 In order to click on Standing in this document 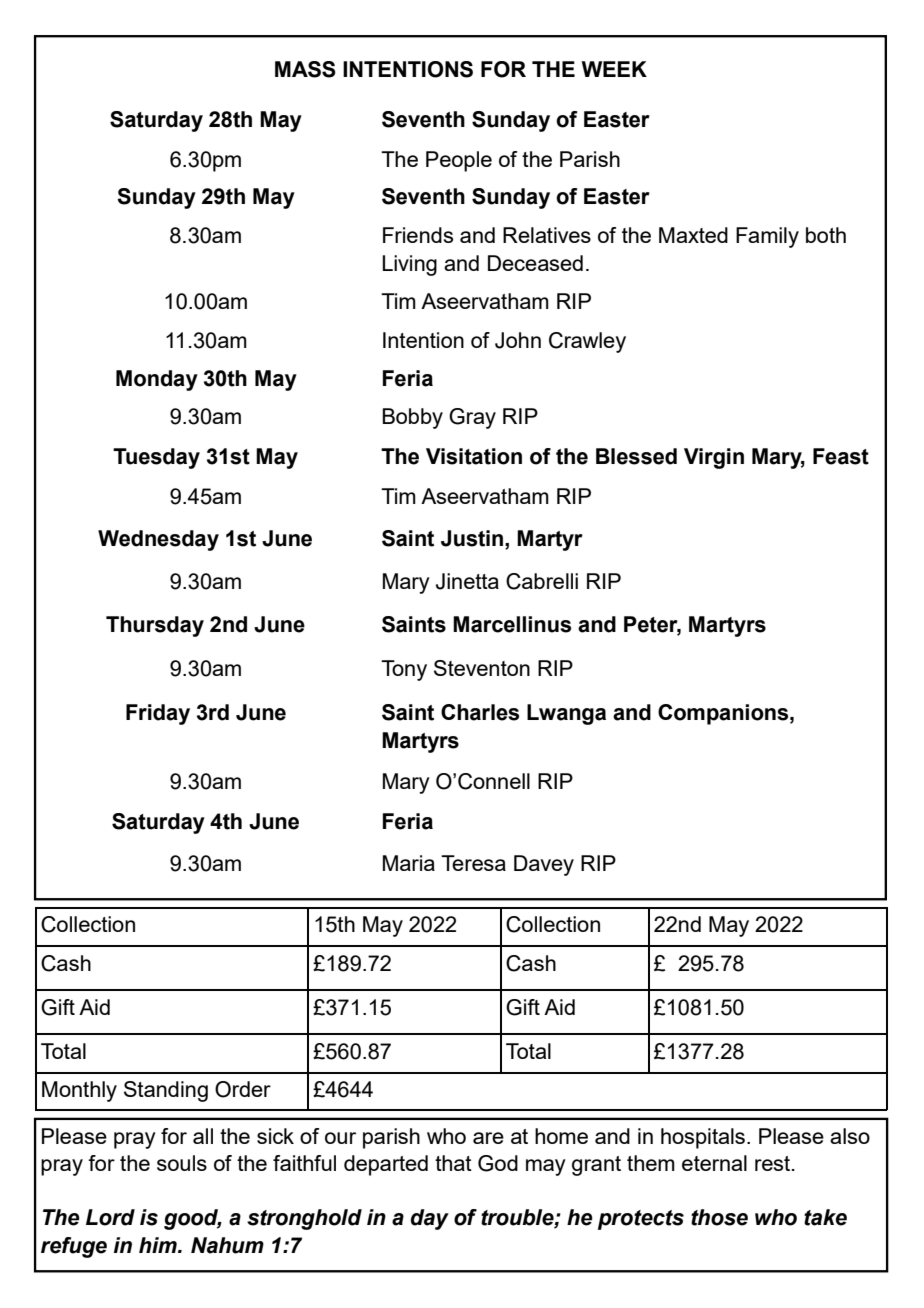, I will do `click(166, 1091)`.
